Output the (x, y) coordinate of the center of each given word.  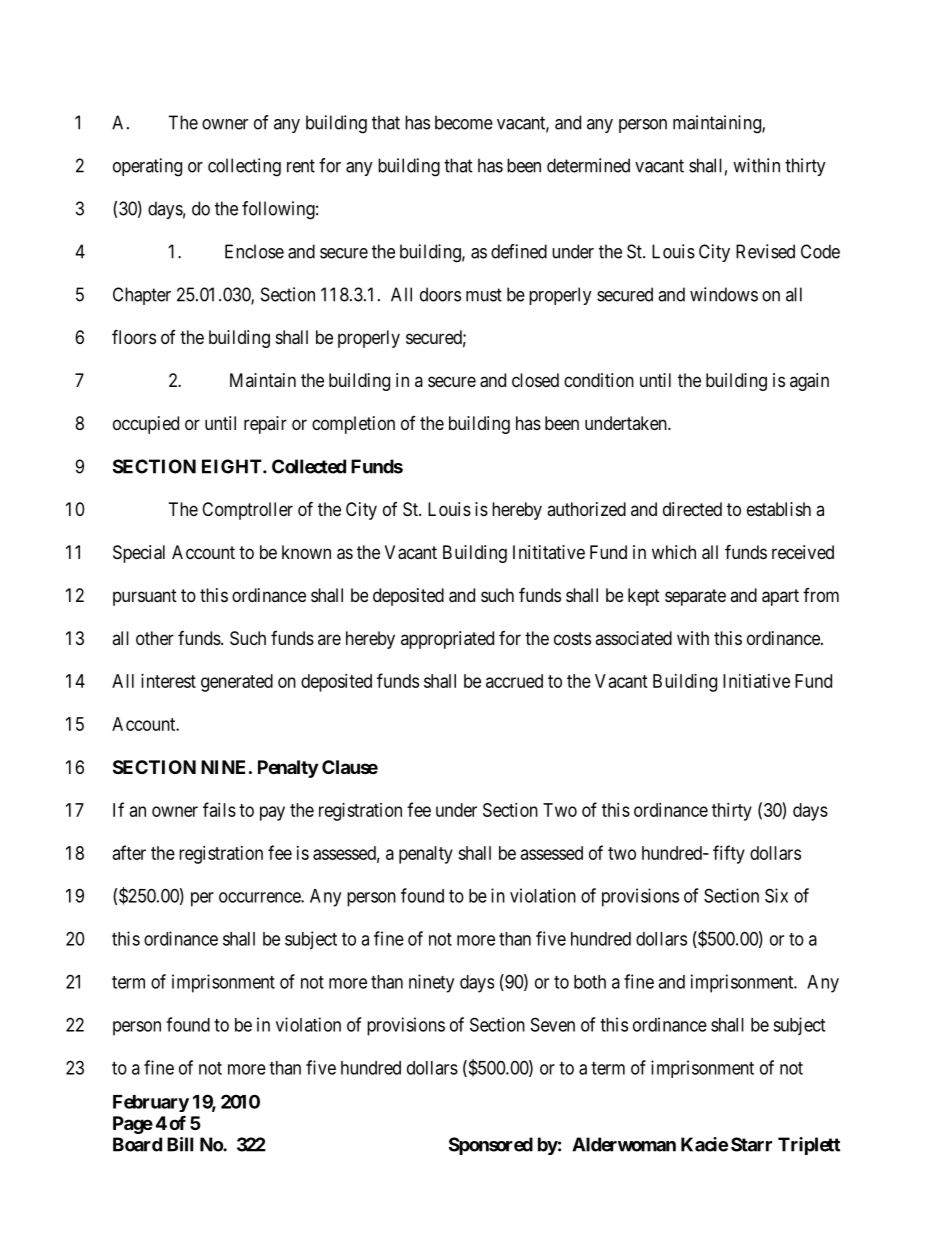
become (464, 122)
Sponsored (491, 1146)
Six (776, 895)
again (809, 382)
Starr (751, 1144)
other (155, 638)
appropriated (447, 640)
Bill (180, 1144)
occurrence (260, 897)
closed (535, 380)
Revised (765, 251)
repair (265, 425)
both (590, 982)
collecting (244, 167)
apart (780, 597)
